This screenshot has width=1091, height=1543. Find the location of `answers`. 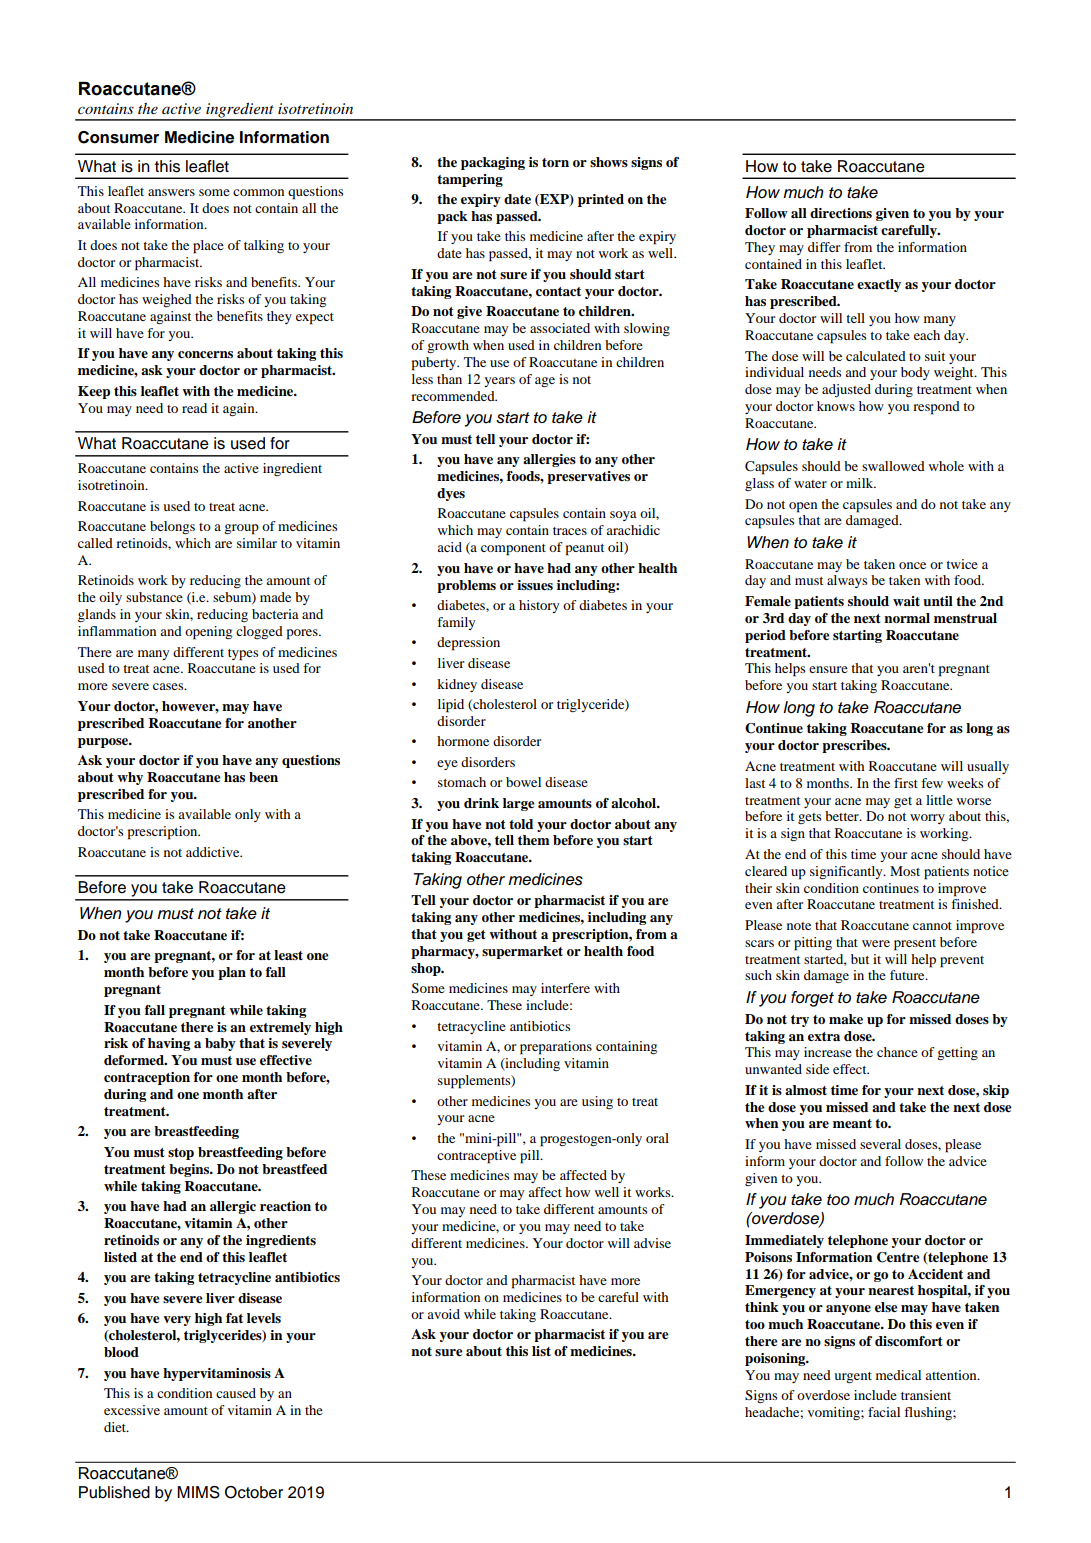

answers is located at coordinates (171, 192).
